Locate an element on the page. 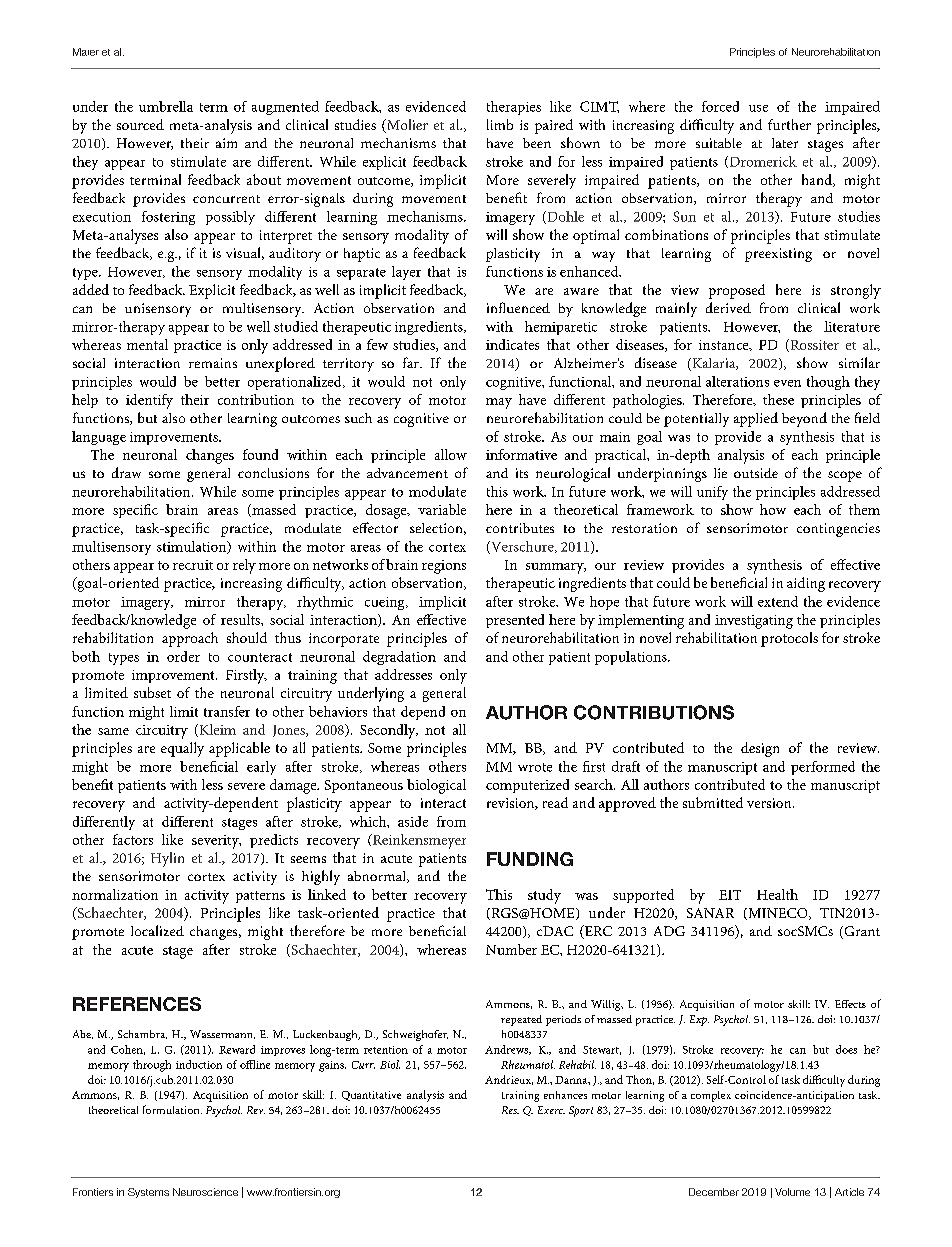  aiding is located at coordinates (806, 584).
